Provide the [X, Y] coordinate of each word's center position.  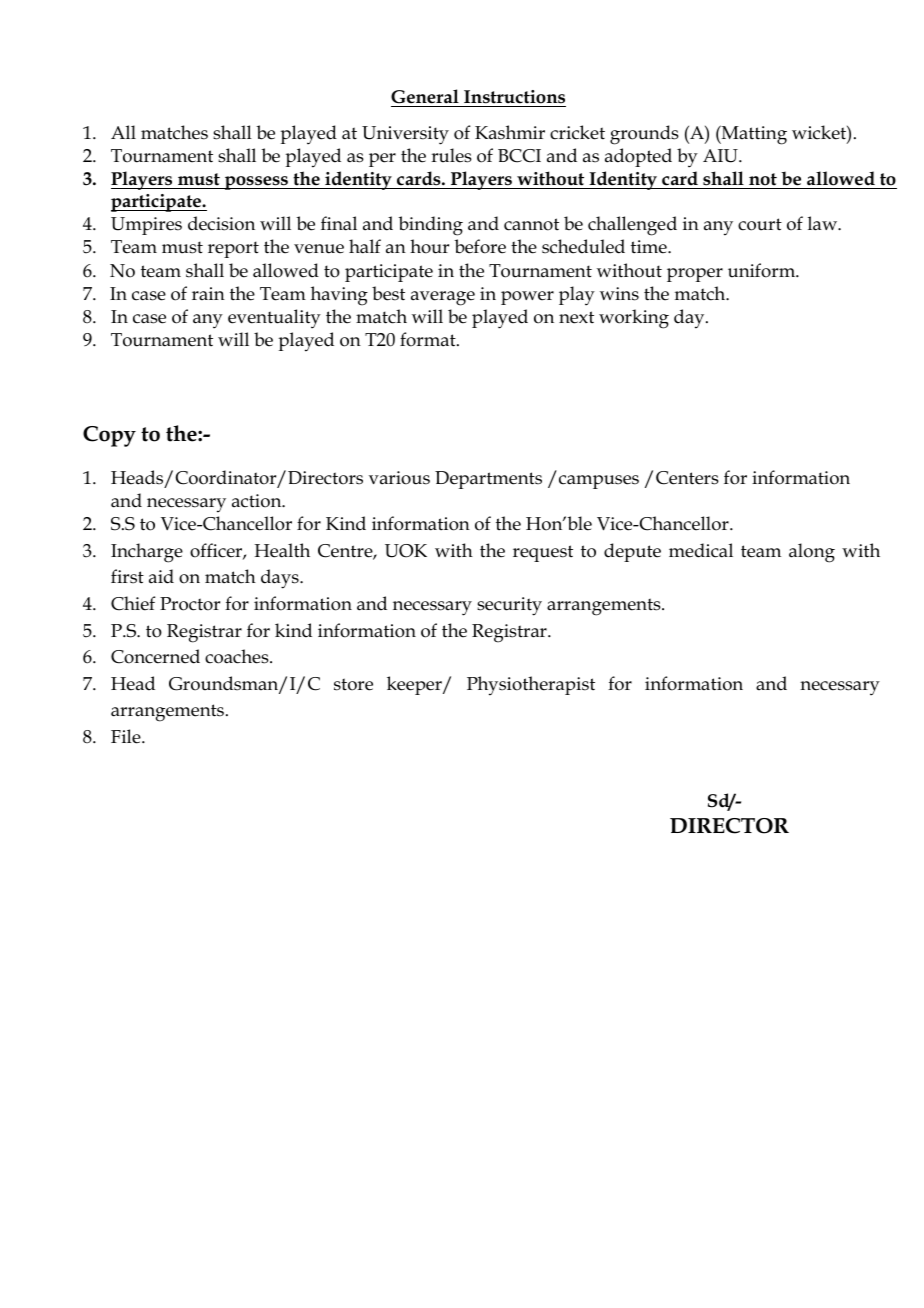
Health [282, 550]
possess [256, 183]
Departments [488, 480]
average [443, 298]
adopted [638, 157]
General [425, 96]
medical [701, 550]
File [127, 736]
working [634, 319]
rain [208, 293]
